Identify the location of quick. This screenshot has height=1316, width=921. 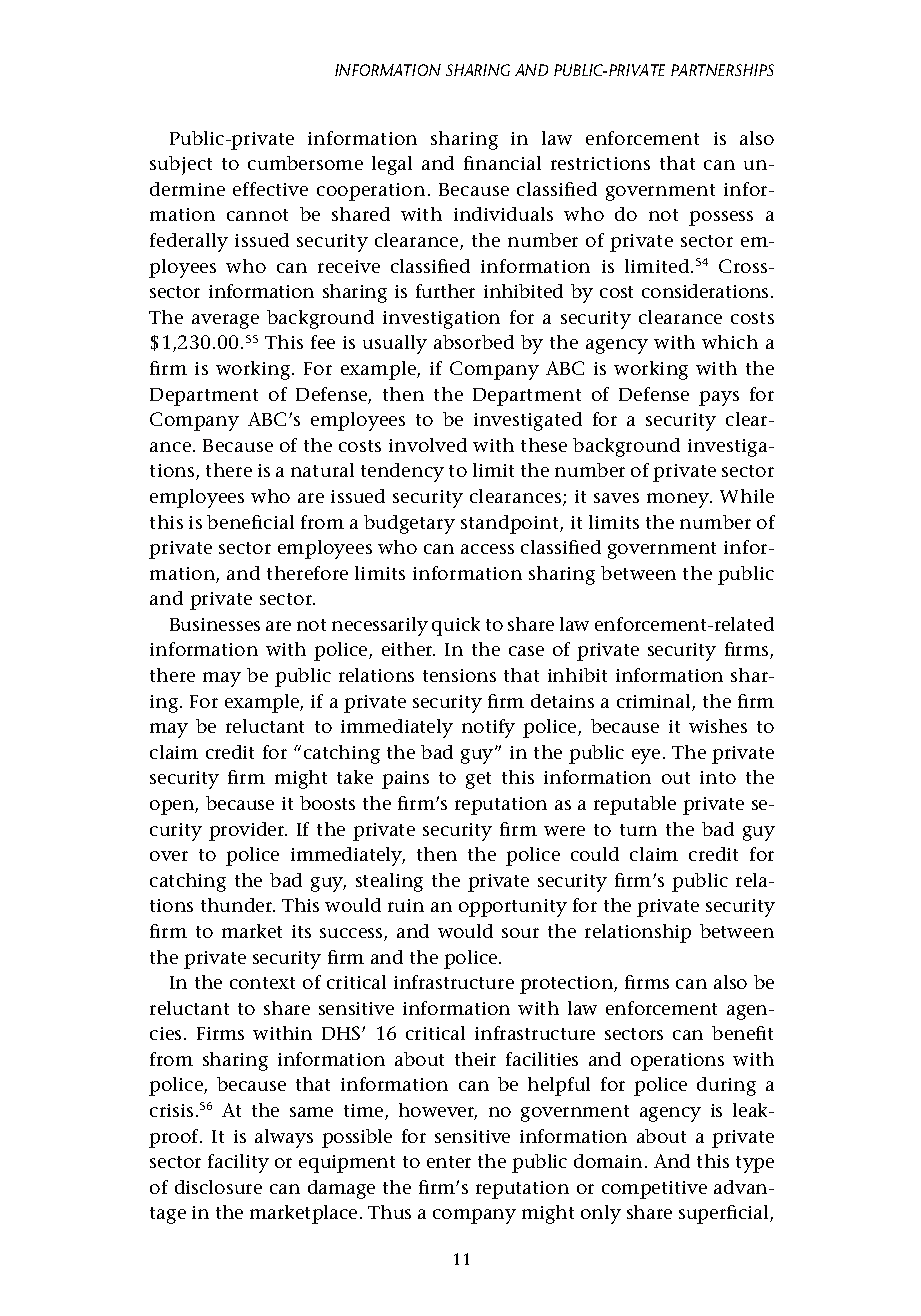
(456, 626).
